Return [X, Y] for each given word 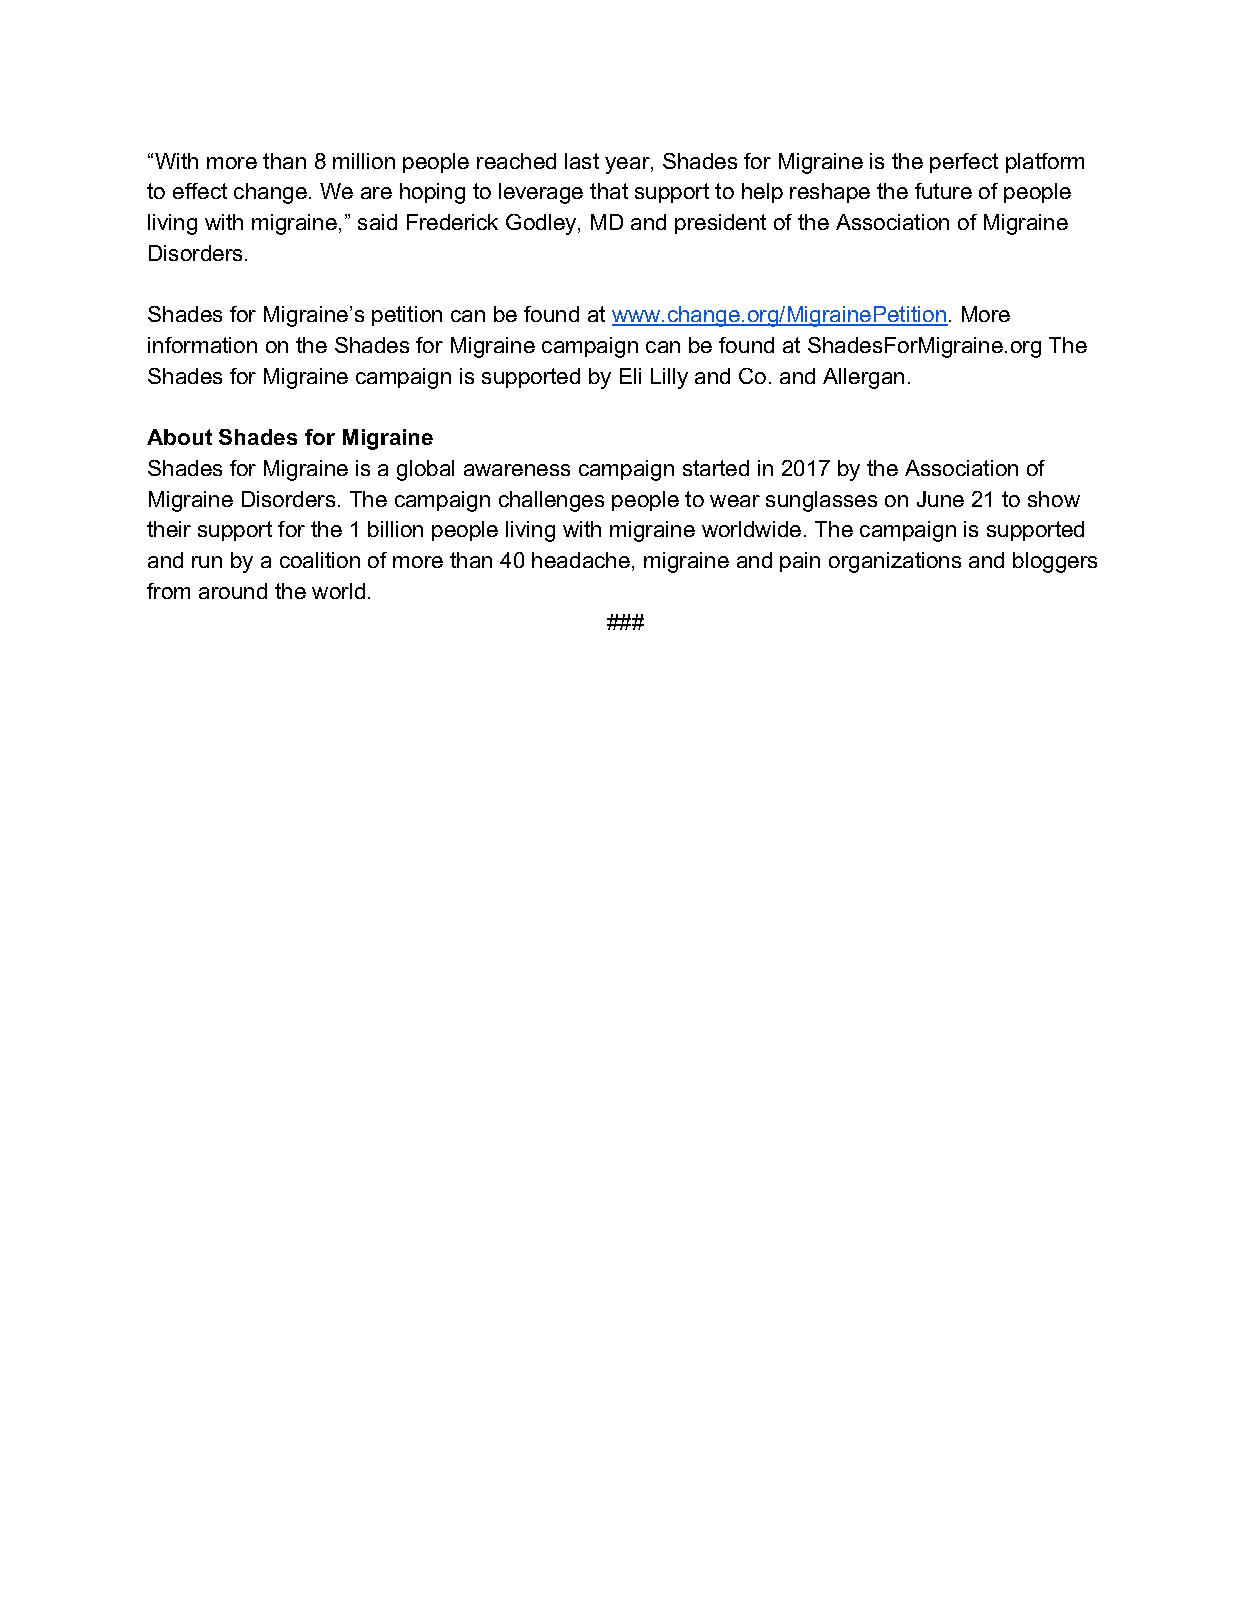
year [628, 165]
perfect [964, 163]
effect [200, 191]
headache [581, 560]
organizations [895, 562]
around [233, 591]
